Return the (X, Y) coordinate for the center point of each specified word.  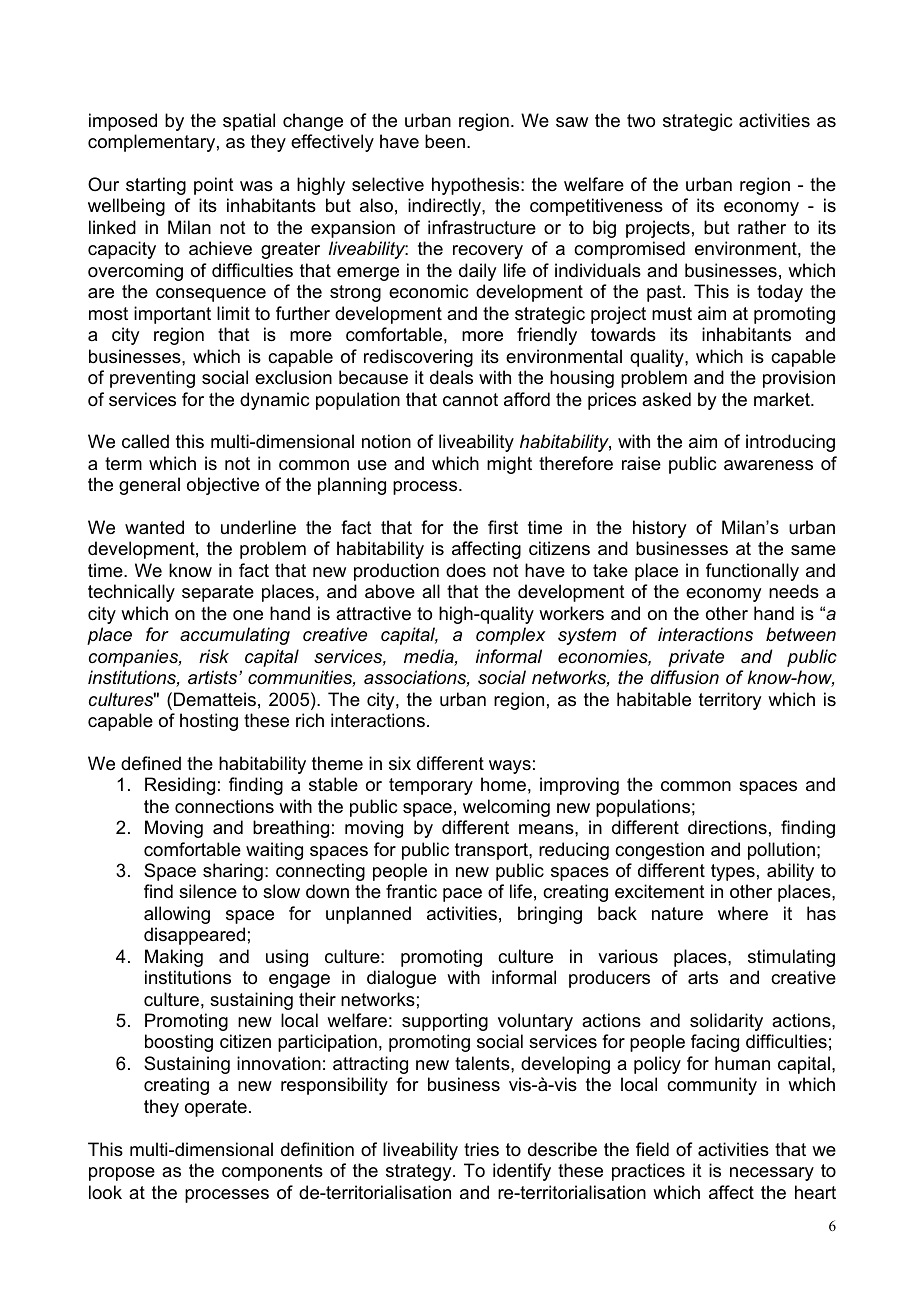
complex (510, 636)
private (696, 658)
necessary (772, 1174)
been (445, 141)
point (214, 186)
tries (481, 1149)
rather (762, 227)
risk (214, 656)
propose (122, 1174)
